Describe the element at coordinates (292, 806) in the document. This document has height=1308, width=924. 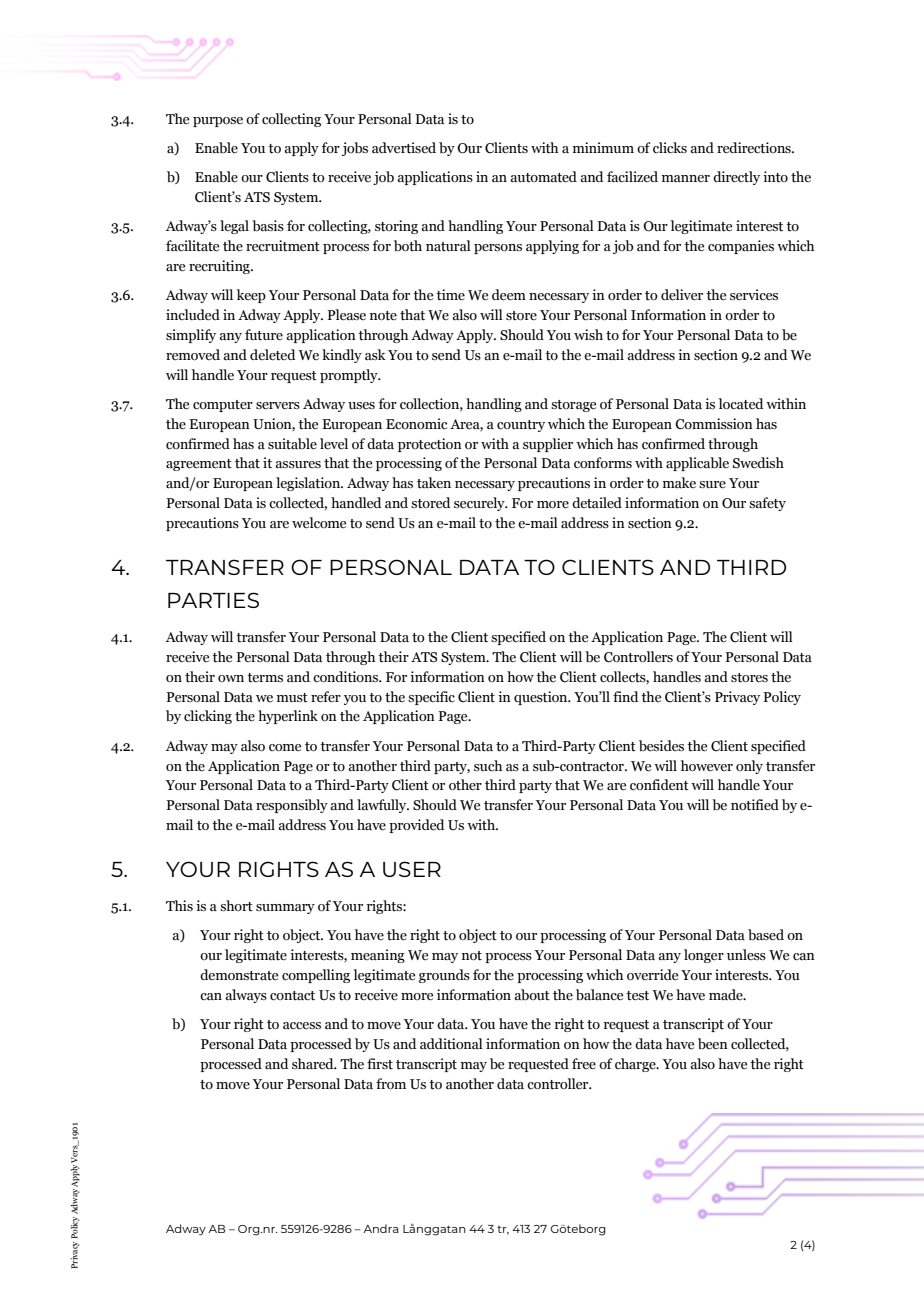
I see `responsibly` at that location.
